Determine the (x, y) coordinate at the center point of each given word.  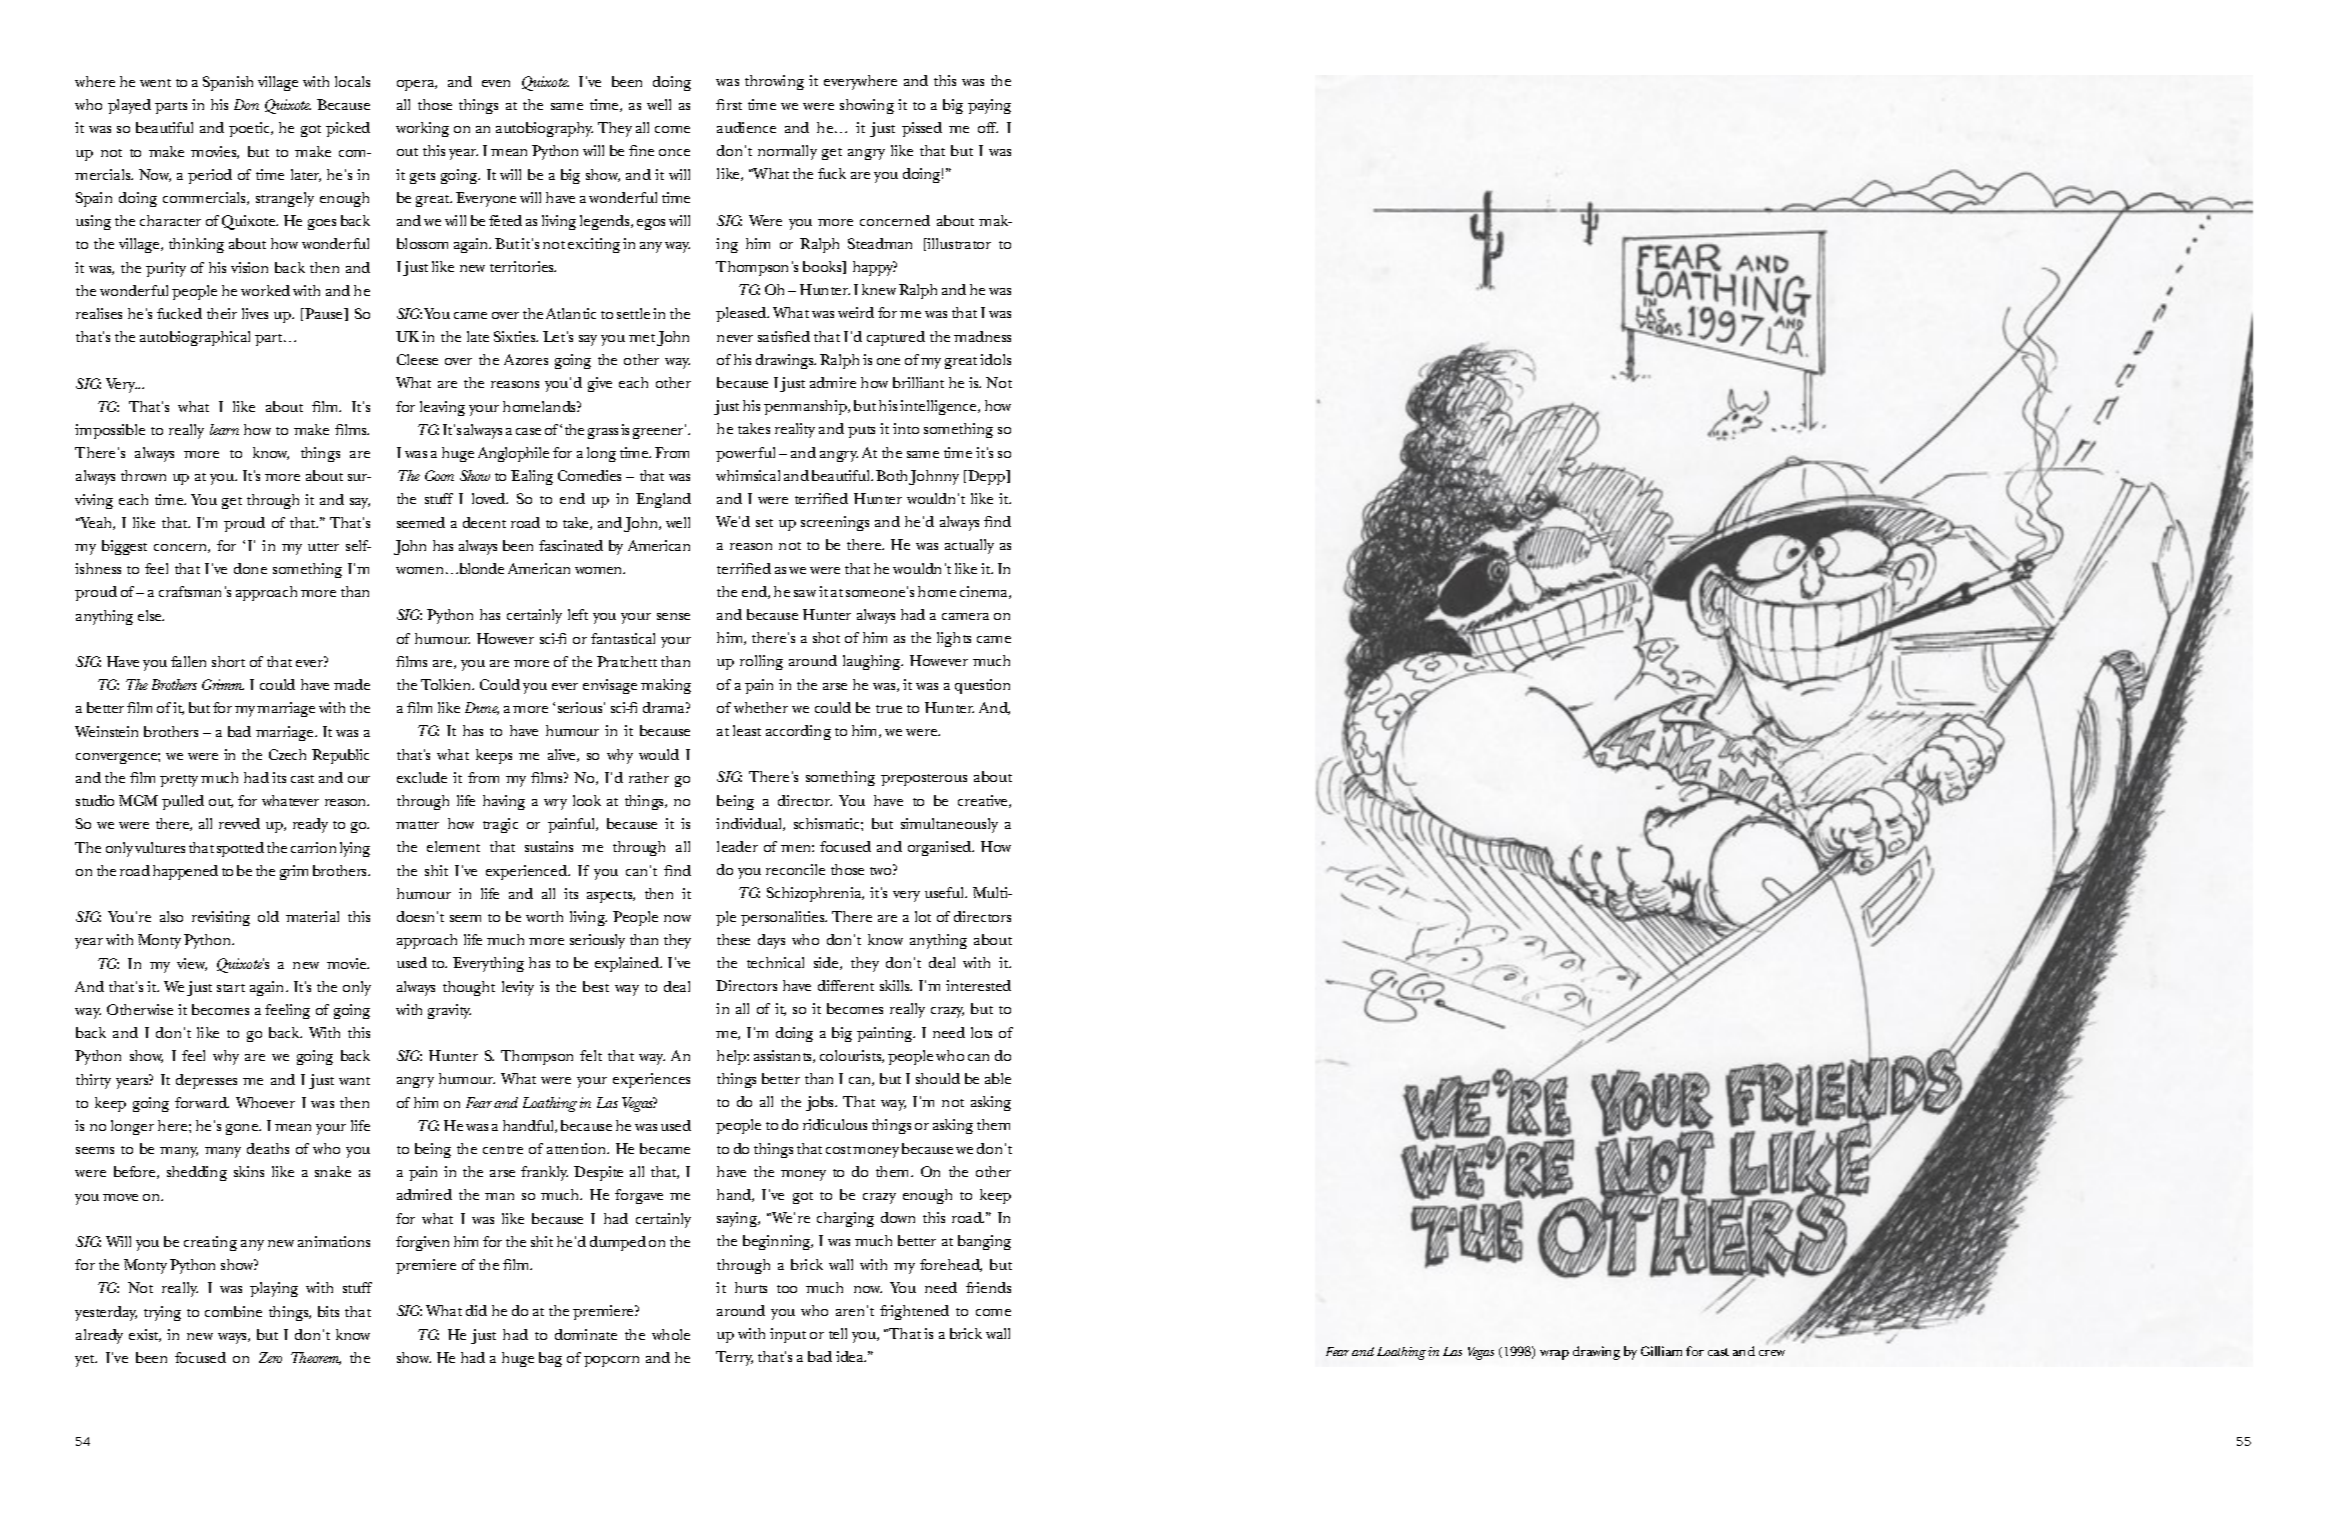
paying (989, 106)
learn (224, 429)
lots (981, 1032)
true (889, 709)
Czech (287, 754)
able (998, 1078)
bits (328, 1311)
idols (995, 359)
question (982, 686)
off (988, 127)
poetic (251, 129)
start (231, 988)
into (906, 428)
